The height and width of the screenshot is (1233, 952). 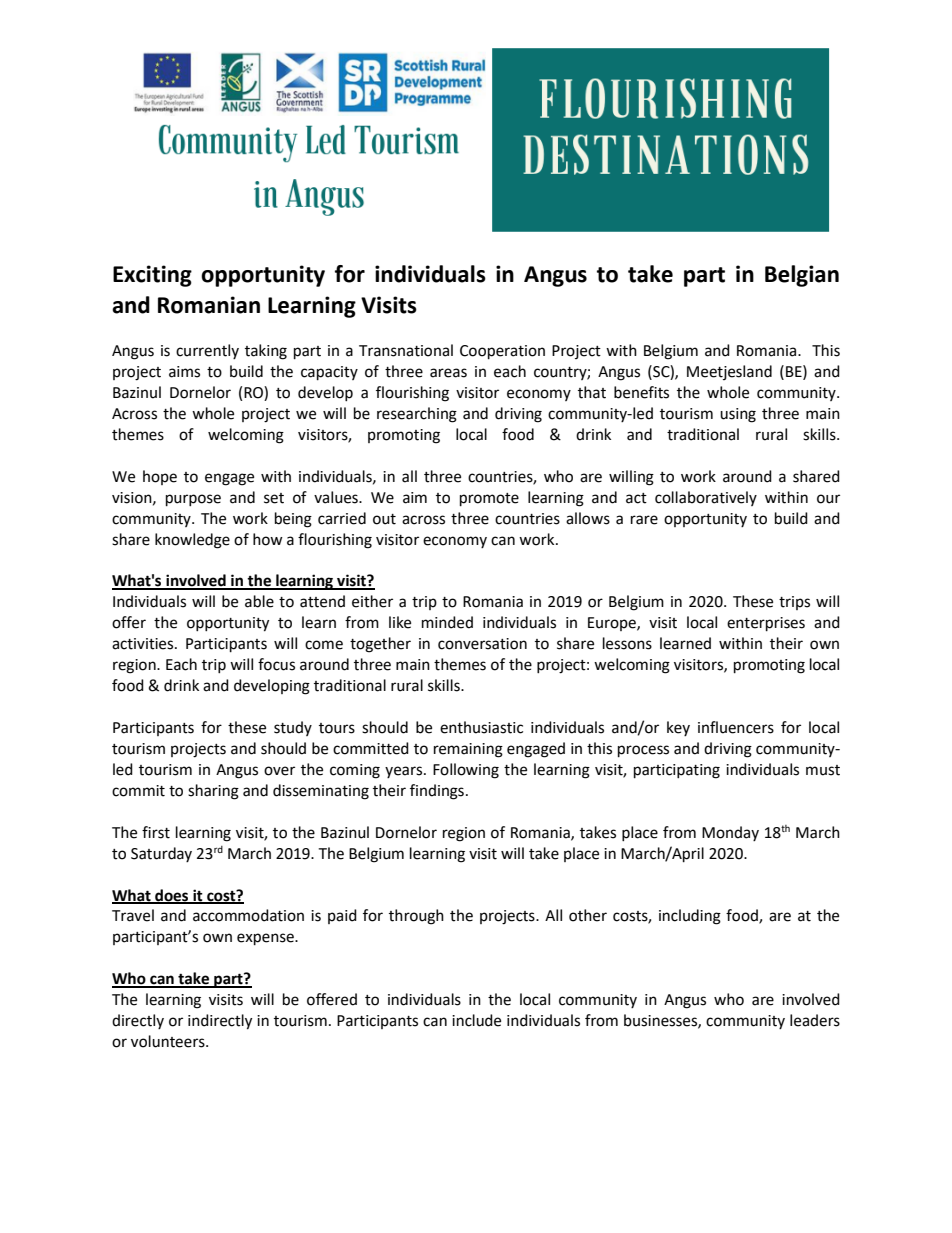 I want to click on Belgian, so click(x=802, y=276).
